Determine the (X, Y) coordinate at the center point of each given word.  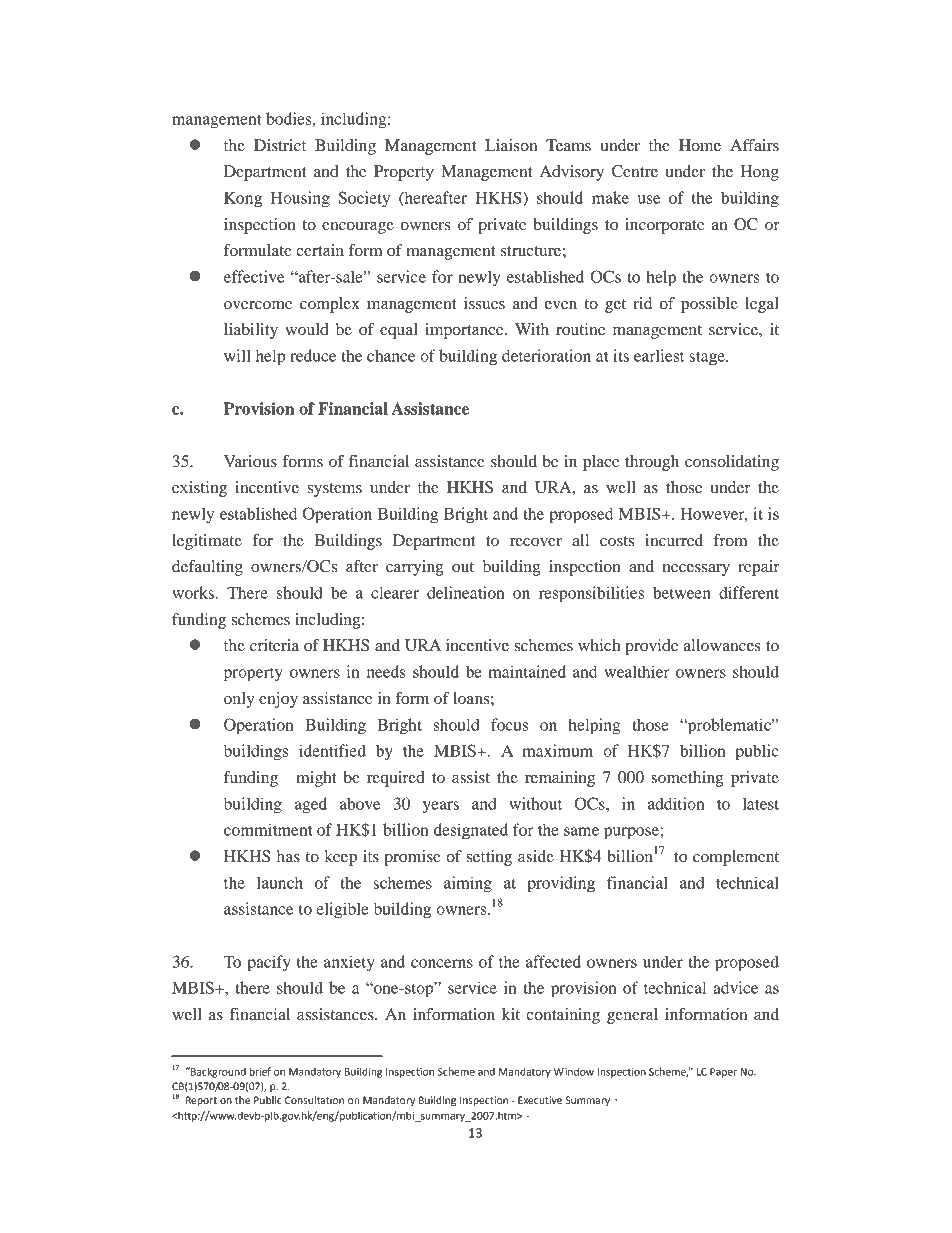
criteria (274, 645)
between (682, 592)
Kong (243, 200)
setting (489, 858)
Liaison (511, 145)
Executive (540, 1100)
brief (260, 1071)
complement (736, 858)
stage (708, 358)
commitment (268, 829)
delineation (465, 592)
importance (465, 331)
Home (700, 145)
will (237, 355)
